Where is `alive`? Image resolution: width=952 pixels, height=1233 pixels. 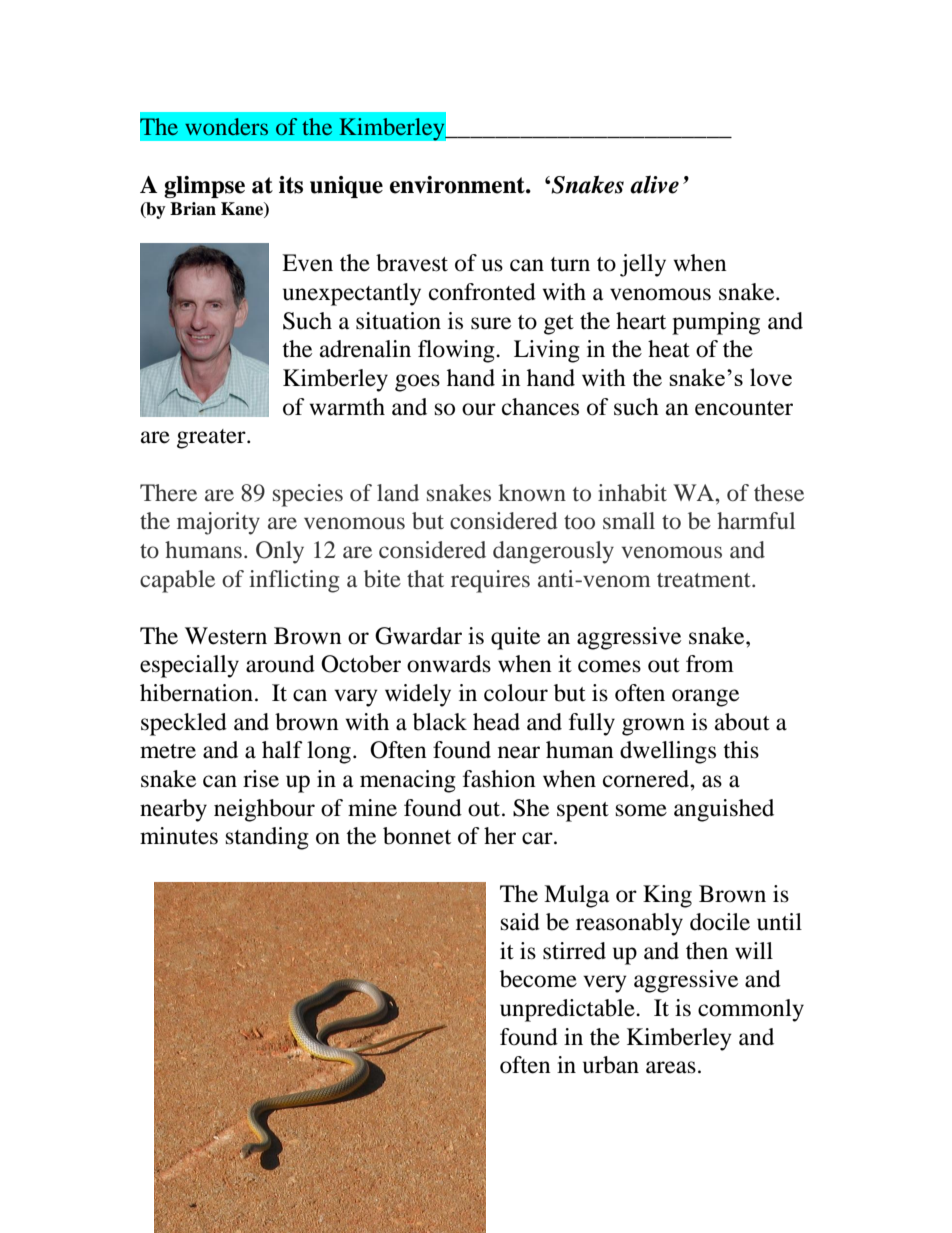
alive is located at coordinates (654, 184).
